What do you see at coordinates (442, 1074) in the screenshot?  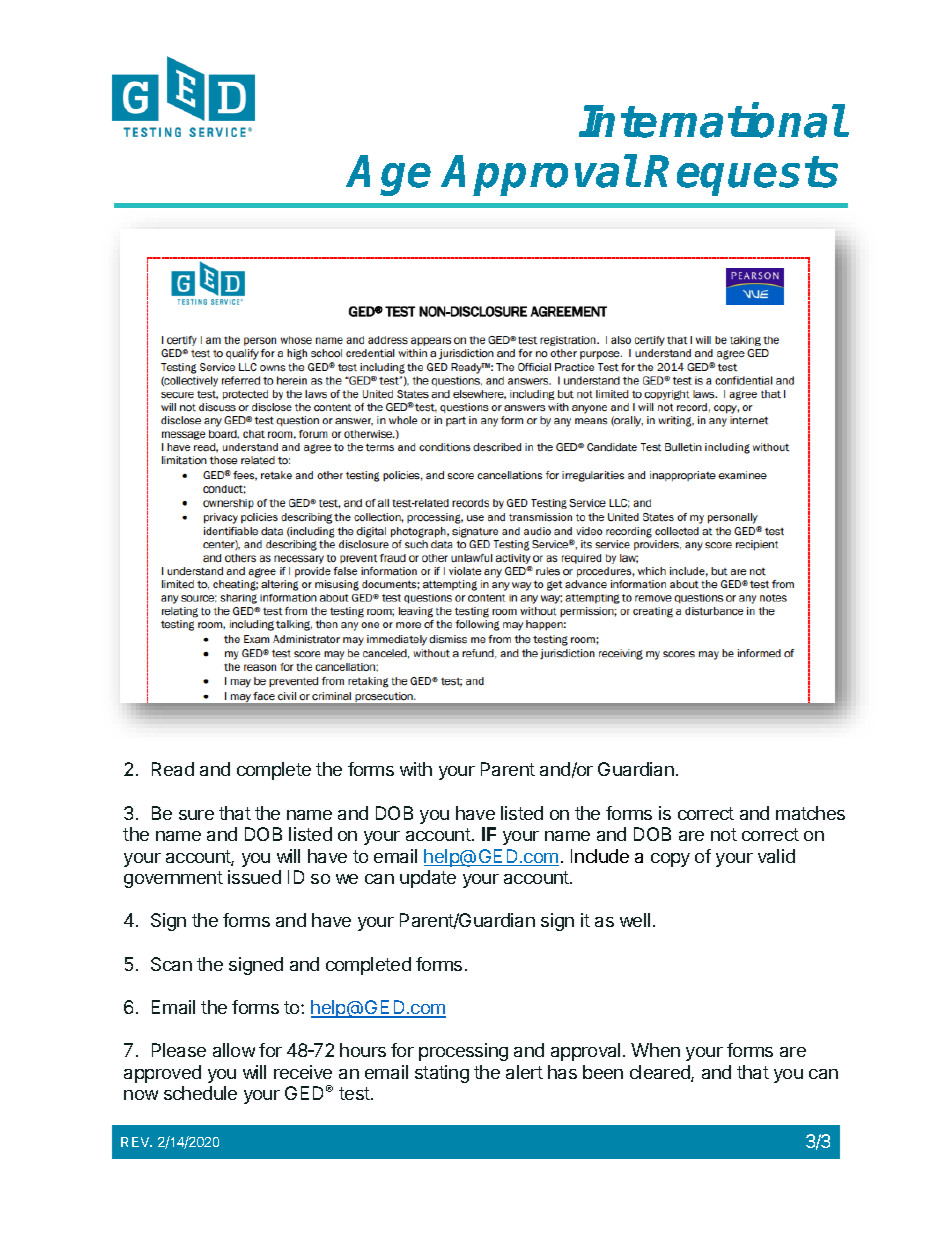 I see `stating` at bounding box center [442, 1074].
